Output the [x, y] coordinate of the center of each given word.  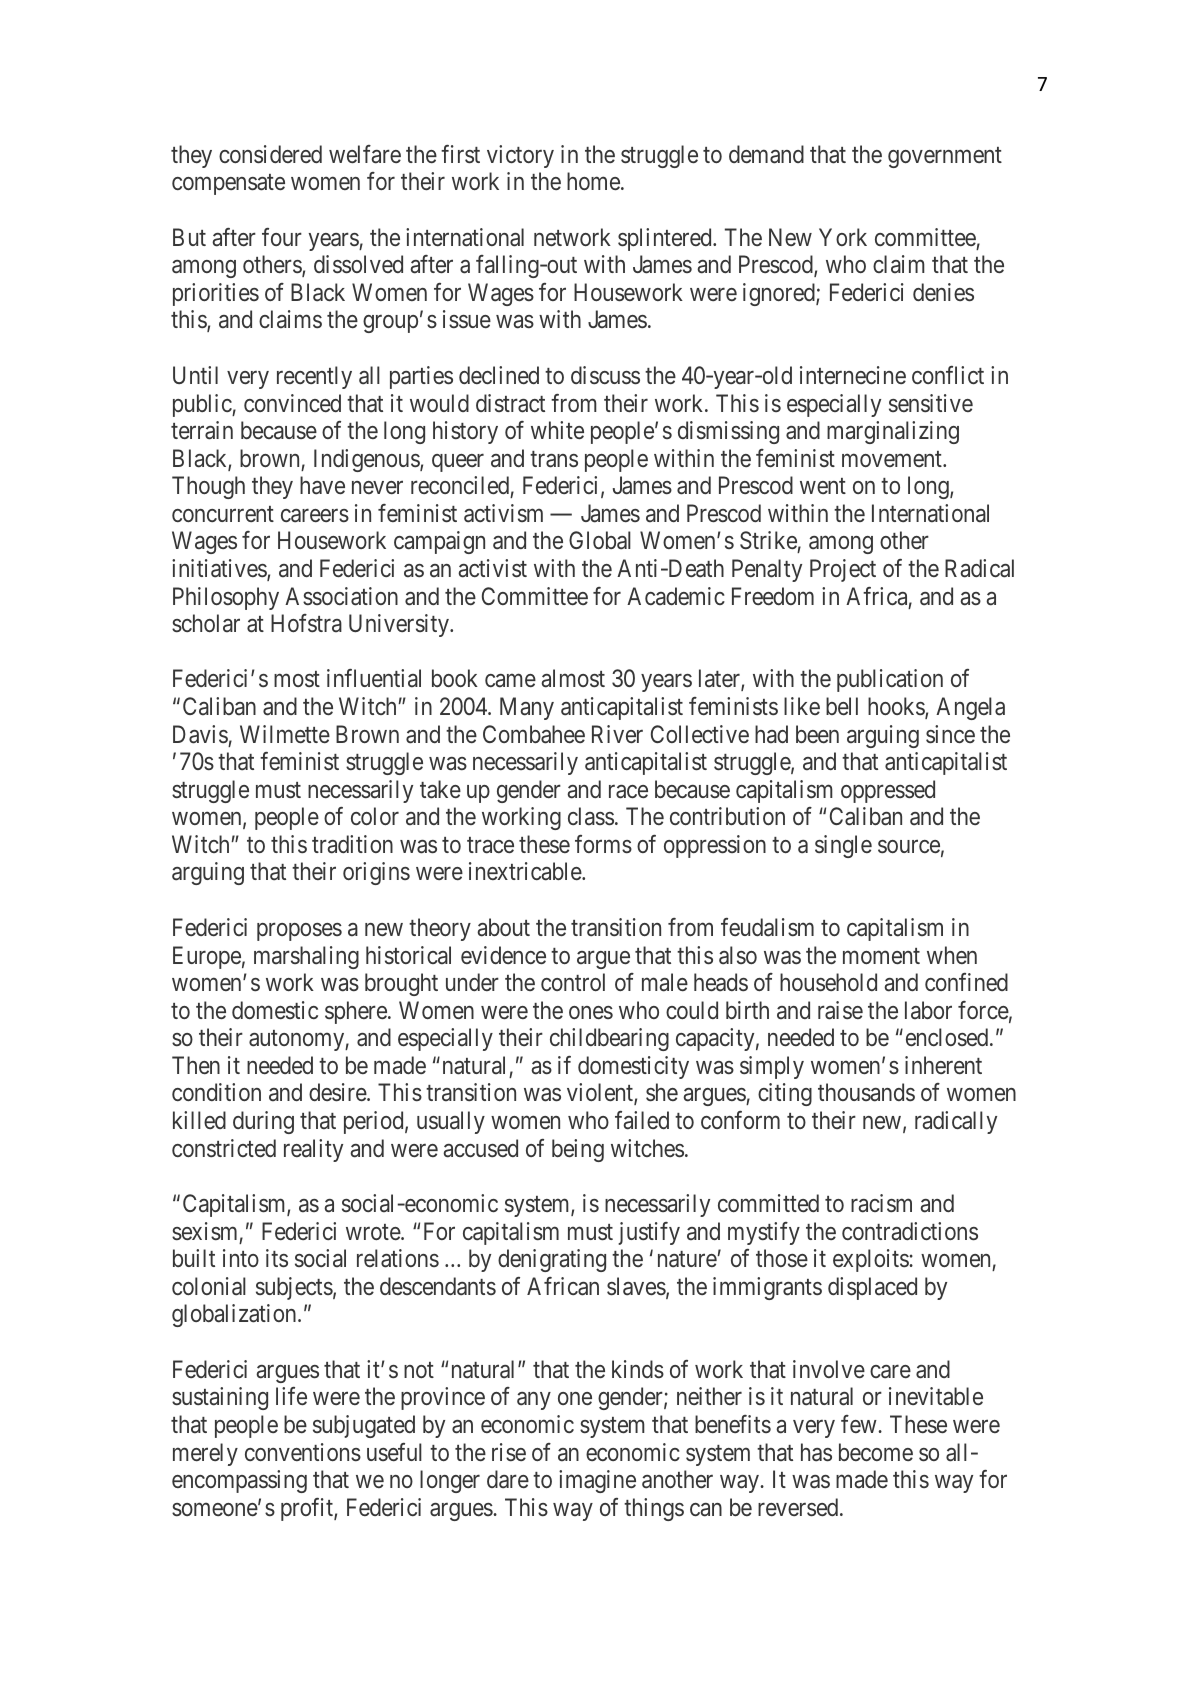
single [843, 846]
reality [313, 1150]
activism [503, 513]
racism [881, 1203]
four [282, 237]
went [823, 486]
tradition [352, 844]
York [843, 237]
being [578, 1150]
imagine [597, 1481]
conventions [303, 1452]
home [593, 181]
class [591, 816]
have [322, 485]
